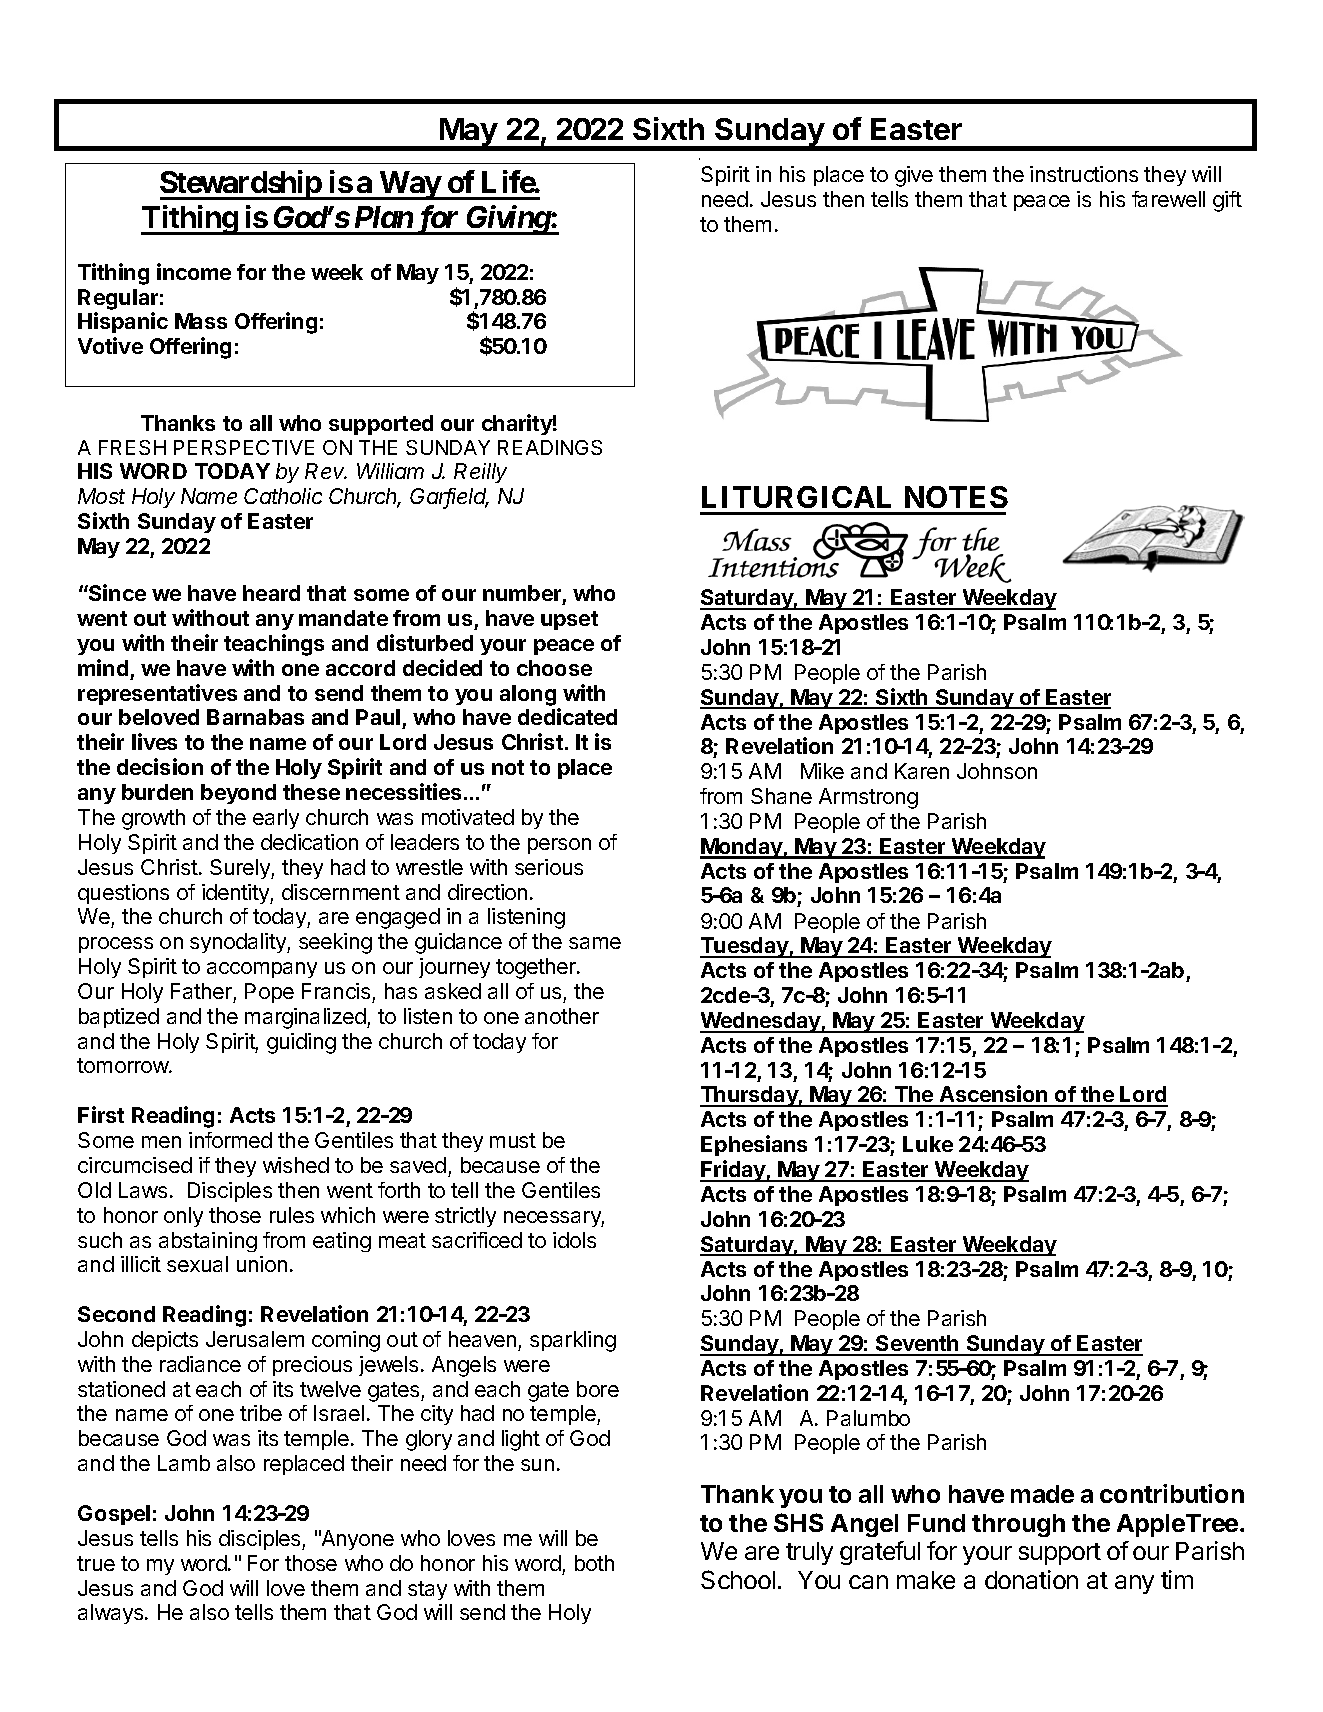 The image size is (1323, 1712). What do you see at coordinates (241, 185) in the image?
I see `Stewardship` at bounding box center [241, 185].
